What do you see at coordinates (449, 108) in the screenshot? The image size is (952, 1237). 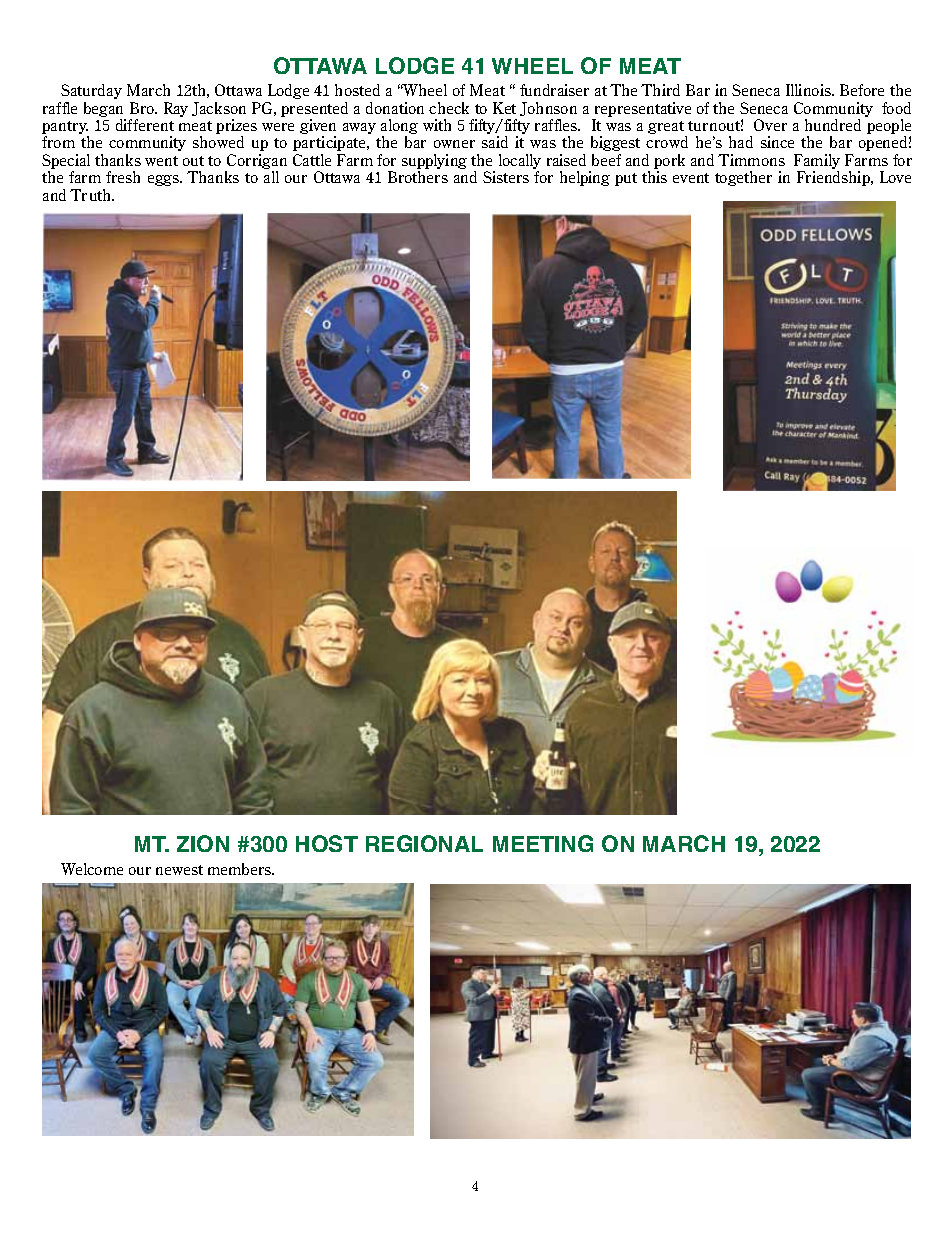 I see `check` at bounding box center [449, 108].
